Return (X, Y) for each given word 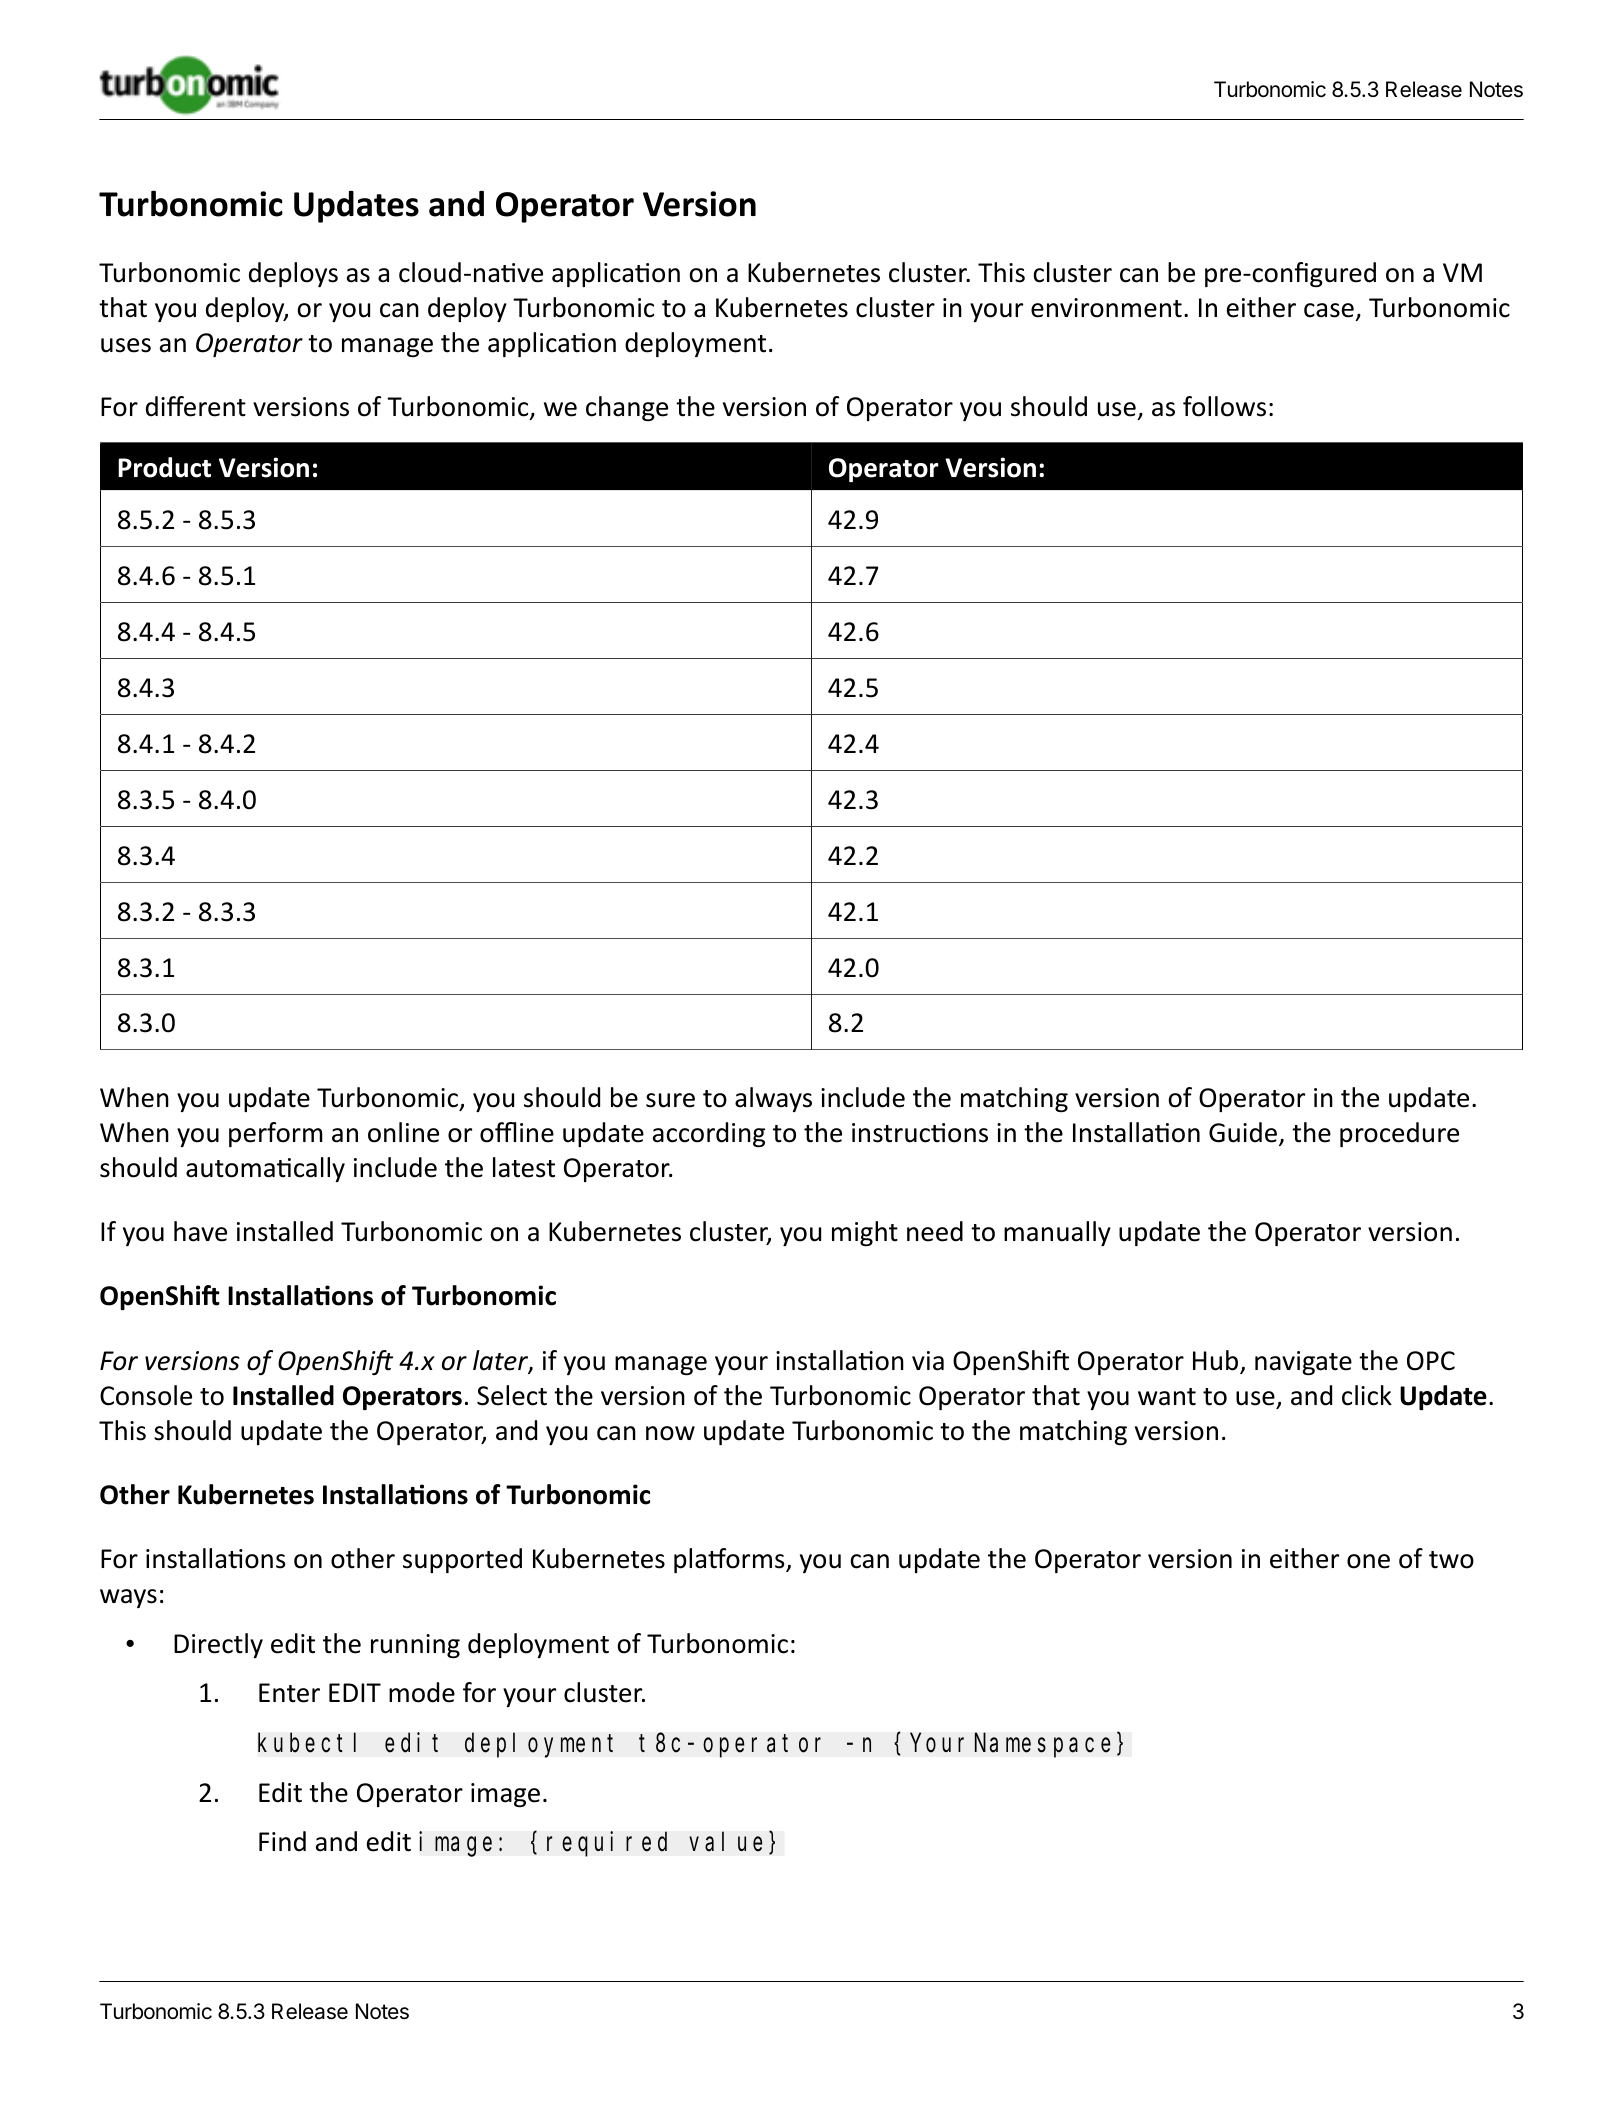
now (670, 1433)
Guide (1244, 1133)
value (725, 1842)
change (627, 408)
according (709, 1134)
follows (1224, 406)
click (1367, 1395)
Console (146, 1395)
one (1368, 1561)
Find (282, 1841)
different (196, 406)
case (1329, 310)
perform (276, 1134)
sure (670, 1100)
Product (164, 467)
